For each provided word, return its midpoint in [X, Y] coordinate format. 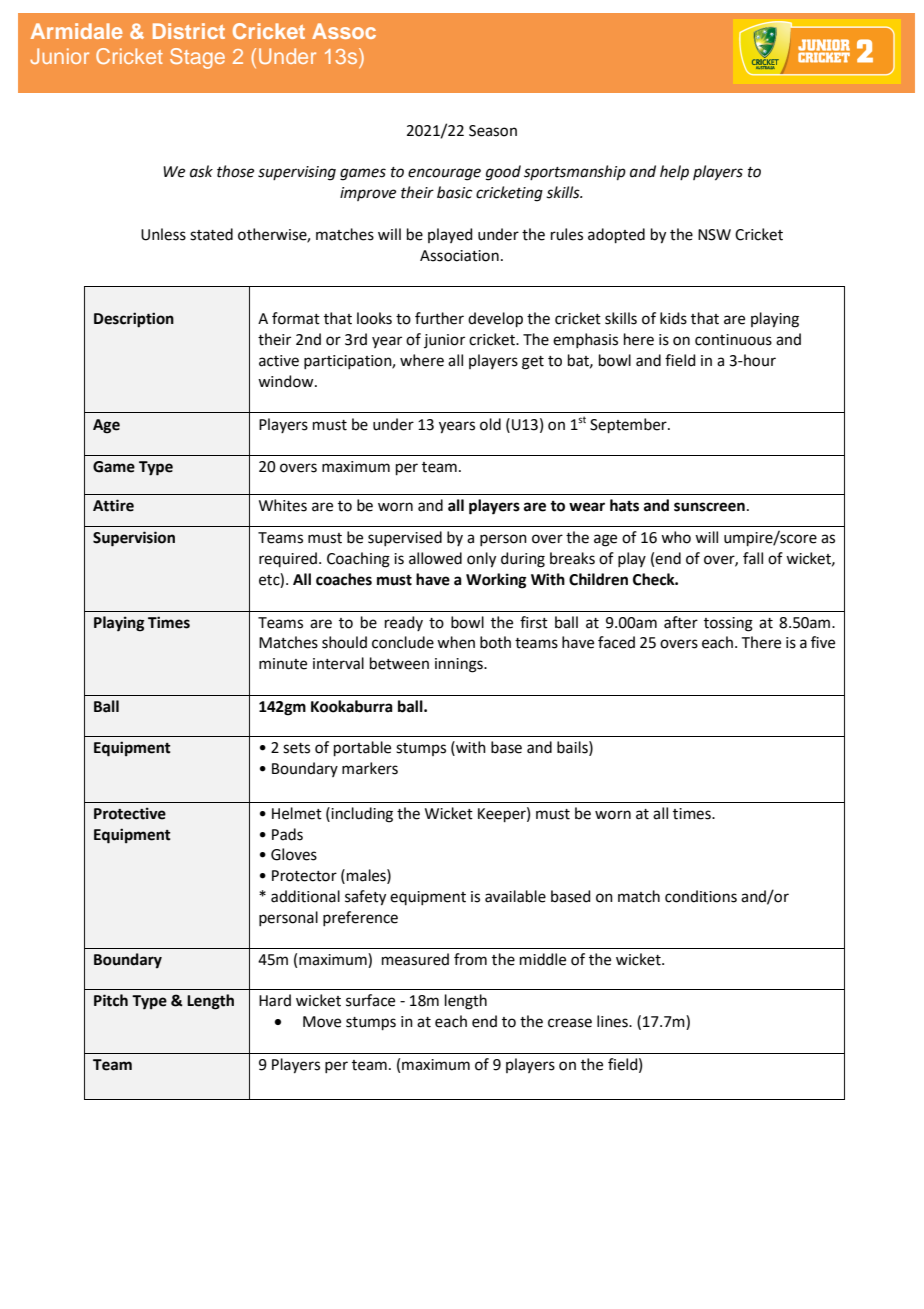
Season [493, 131]
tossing [728, 624]
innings [460, 665]
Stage [197, 58]
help [674, 172]
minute [283, 664]
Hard [275, 1000]
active [279, 361]
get [533, 363]
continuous [733, 340]
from [470, 959]
